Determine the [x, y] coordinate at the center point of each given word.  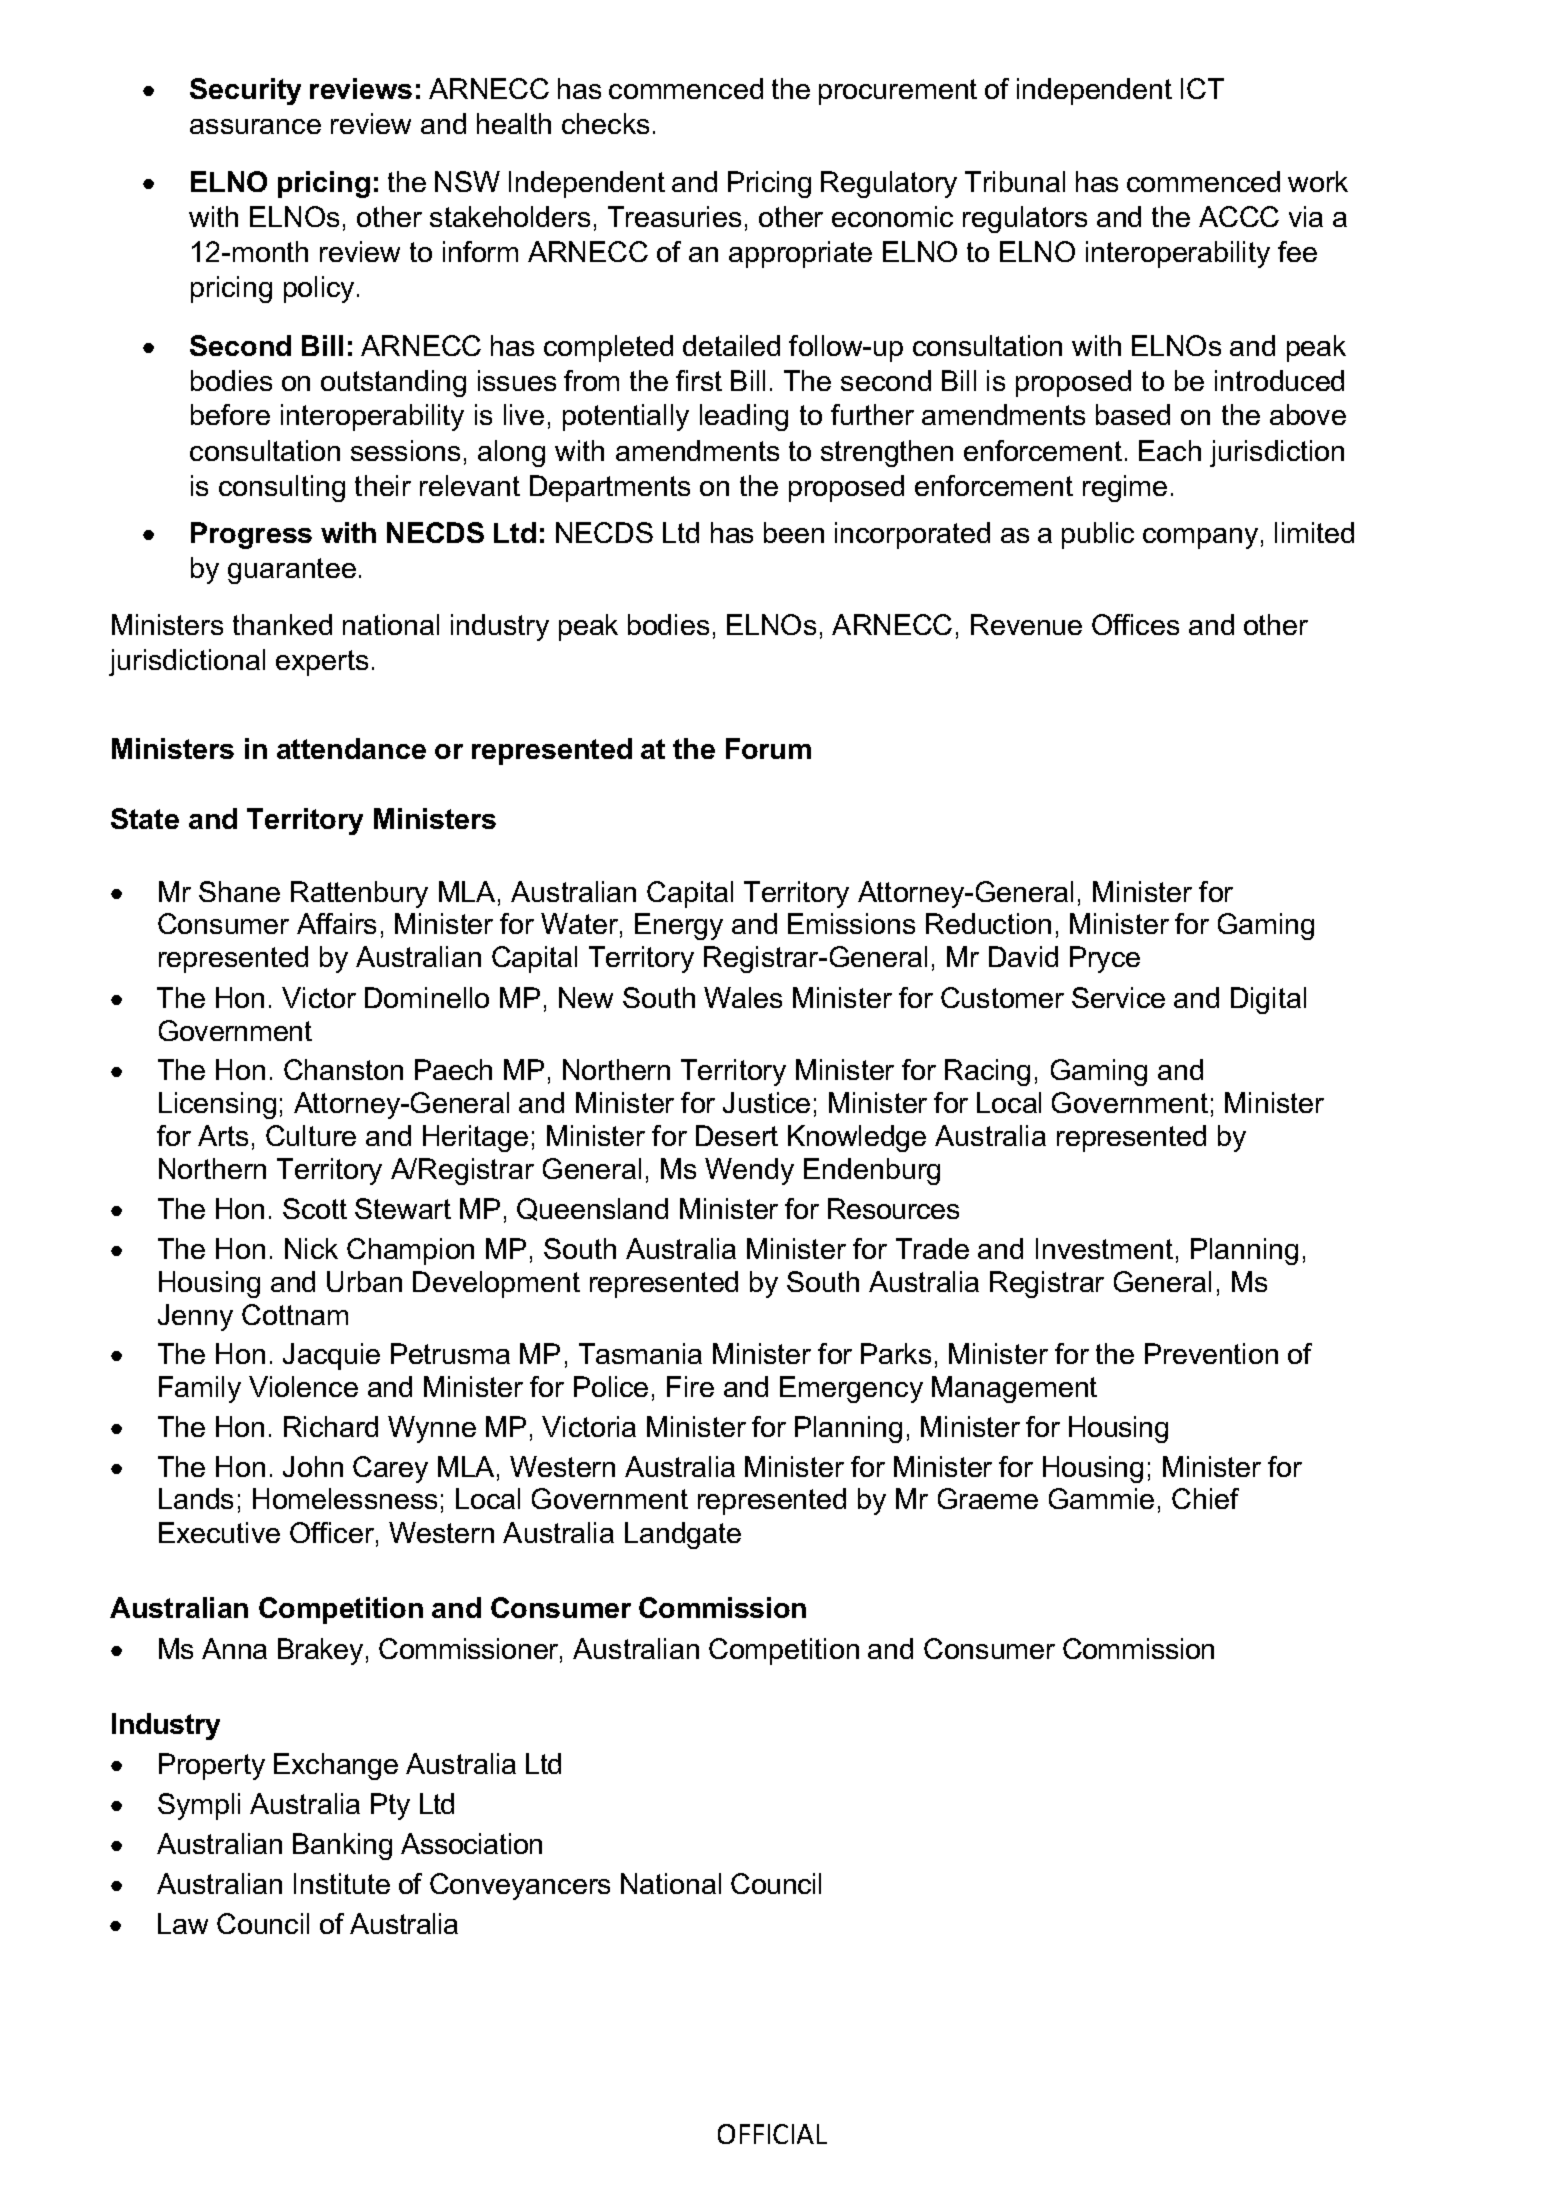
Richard [331, 1426]
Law [183, 1923]
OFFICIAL [772, 2134]
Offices [1135, 624]
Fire [690, 1386]
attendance [351, 748]
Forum [768, 748]
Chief [1205, 1498]
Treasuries [674, 216]
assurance [255, 126]
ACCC [1239, 216]
